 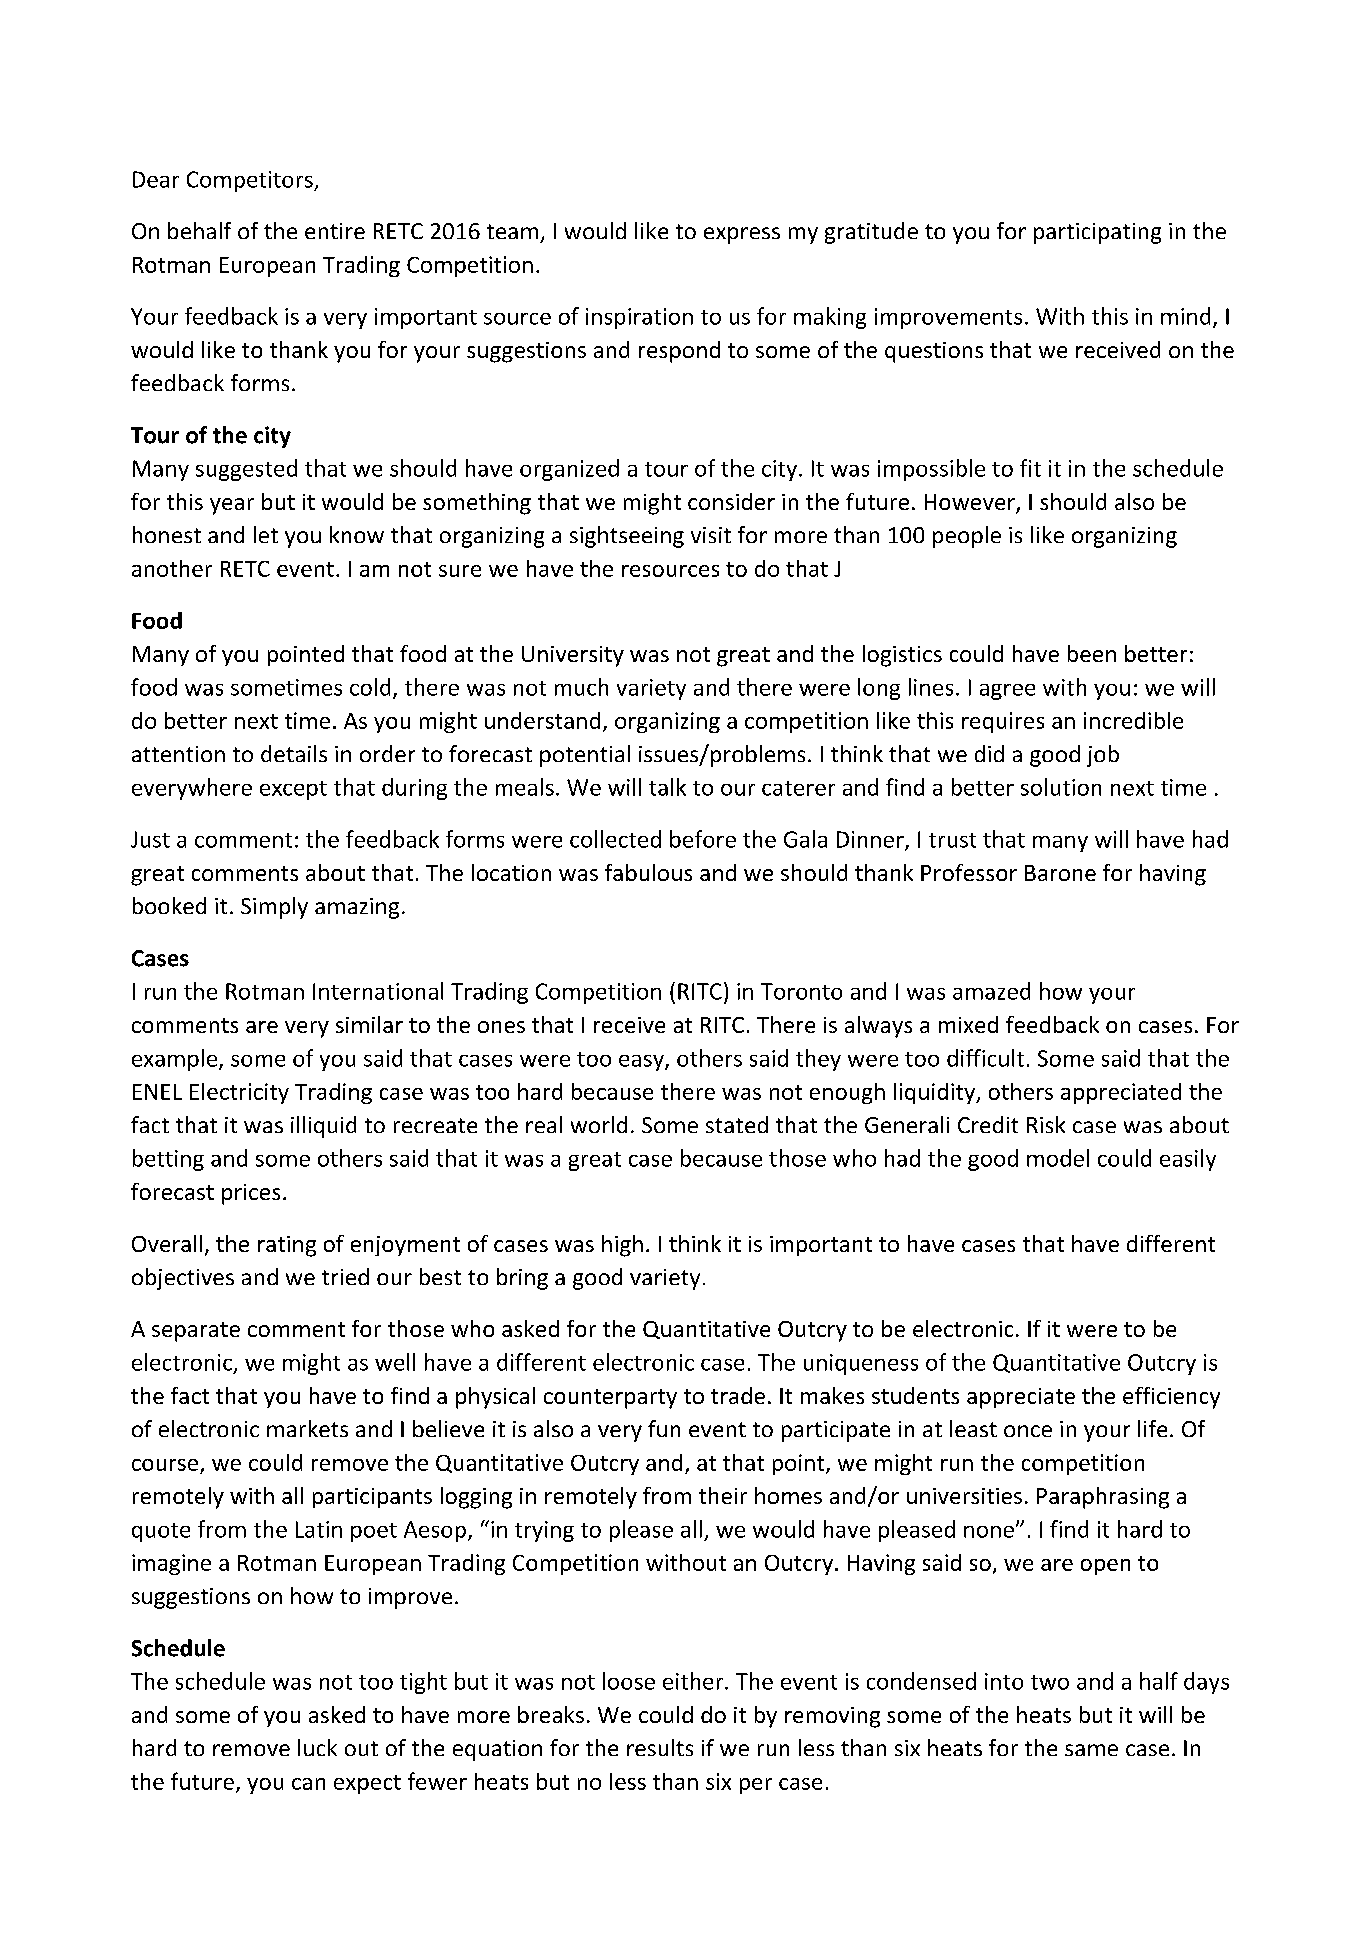 I want to click on amazed, so click(x=991, y=991).
